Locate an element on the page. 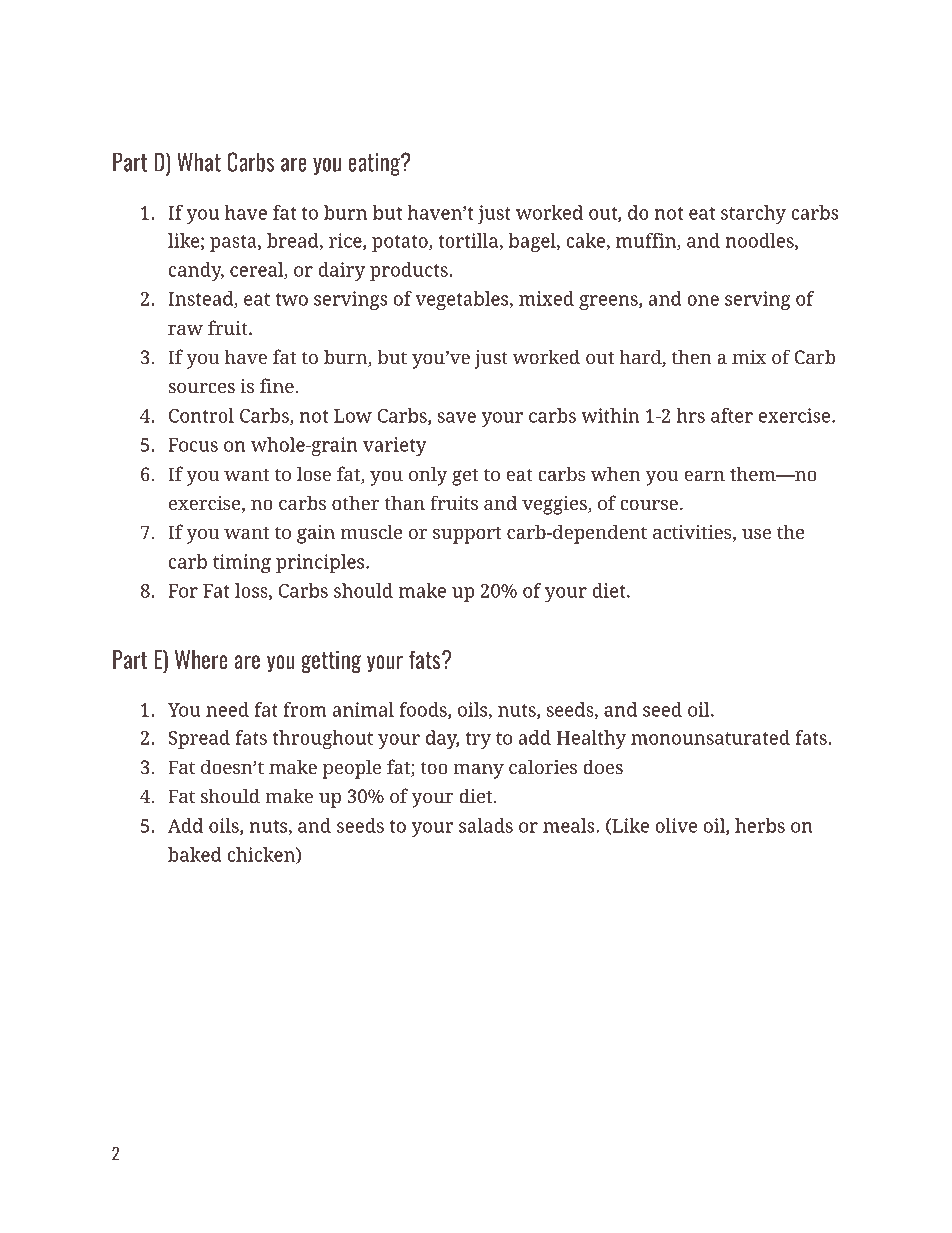 The height and width of the document is (1233, 952). baked is located at coordinates (195, 854).
